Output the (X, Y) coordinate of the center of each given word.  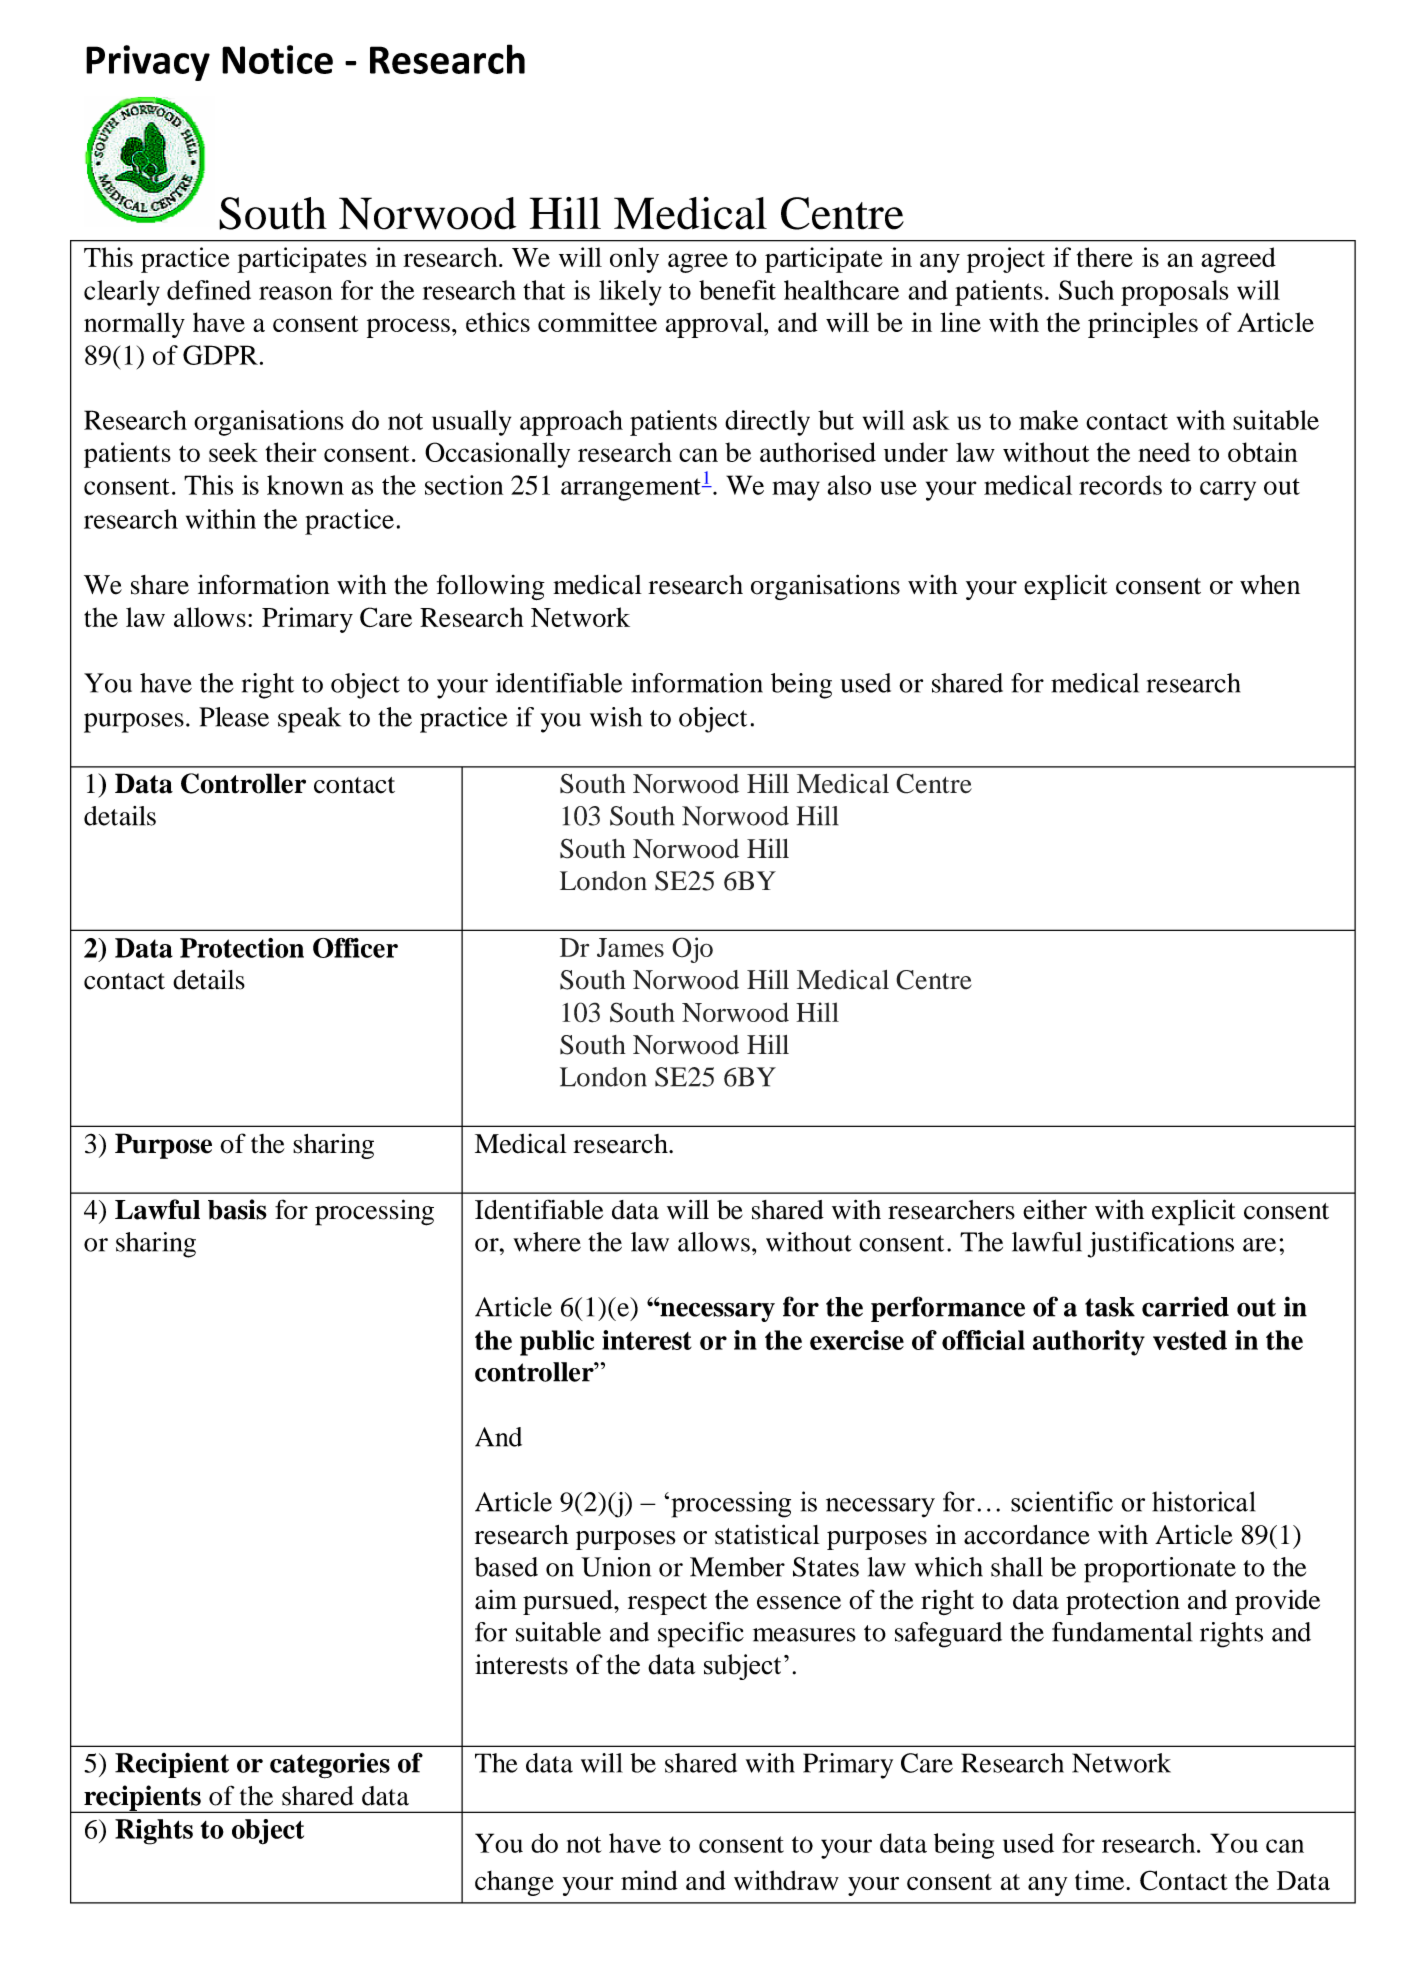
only (634, 260)
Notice (277, 59)
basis (237, 1209)
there (1105, 257)
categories (330, 1766)
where (547, 1242)
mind (649, 1880)
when (1270, 585)
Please (234, 717)
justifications (1161, 1245)
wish (616, 717)
